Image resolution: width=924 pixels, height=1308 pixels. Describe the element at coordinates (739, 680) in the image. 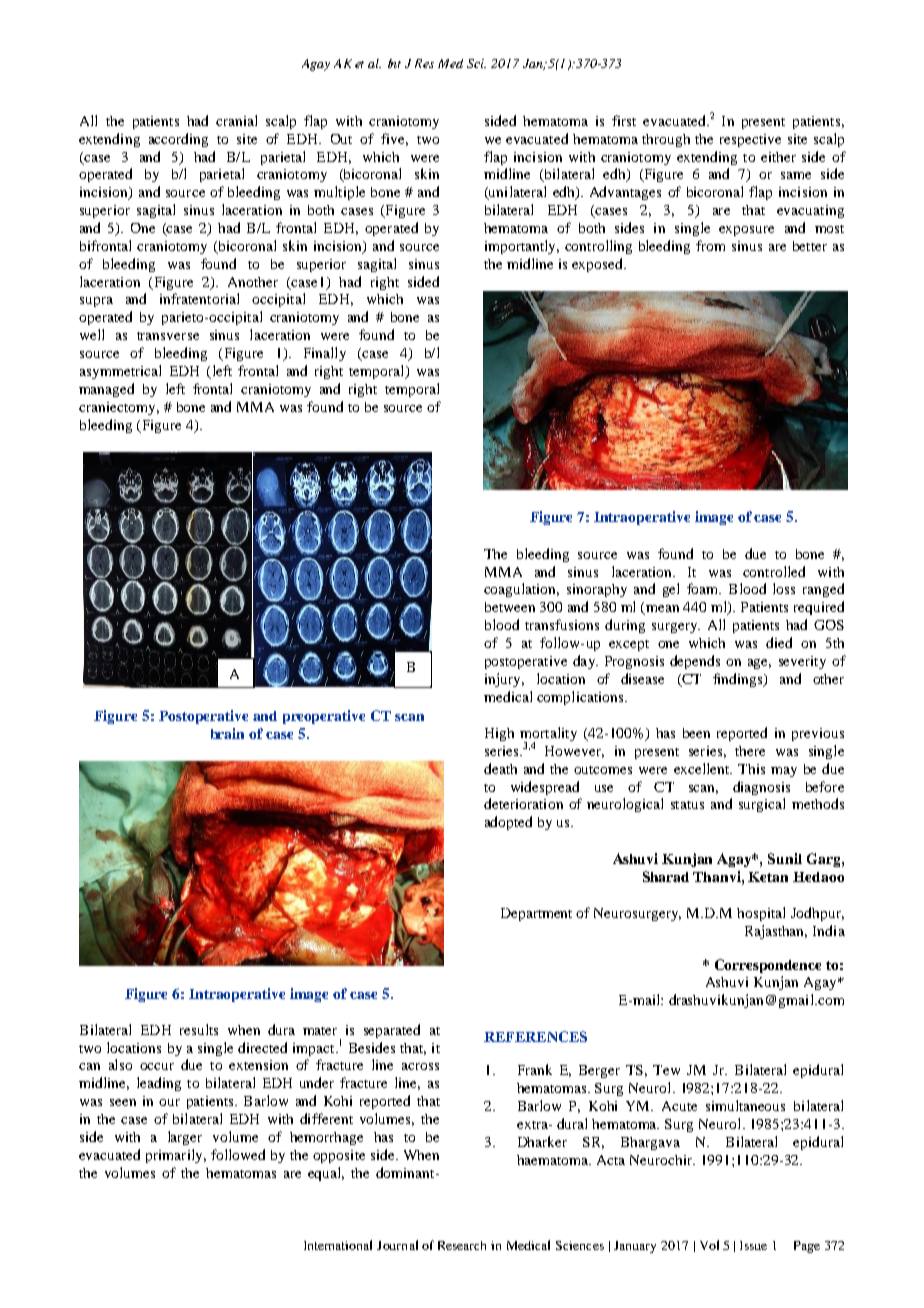

I see `findings` at that location.
